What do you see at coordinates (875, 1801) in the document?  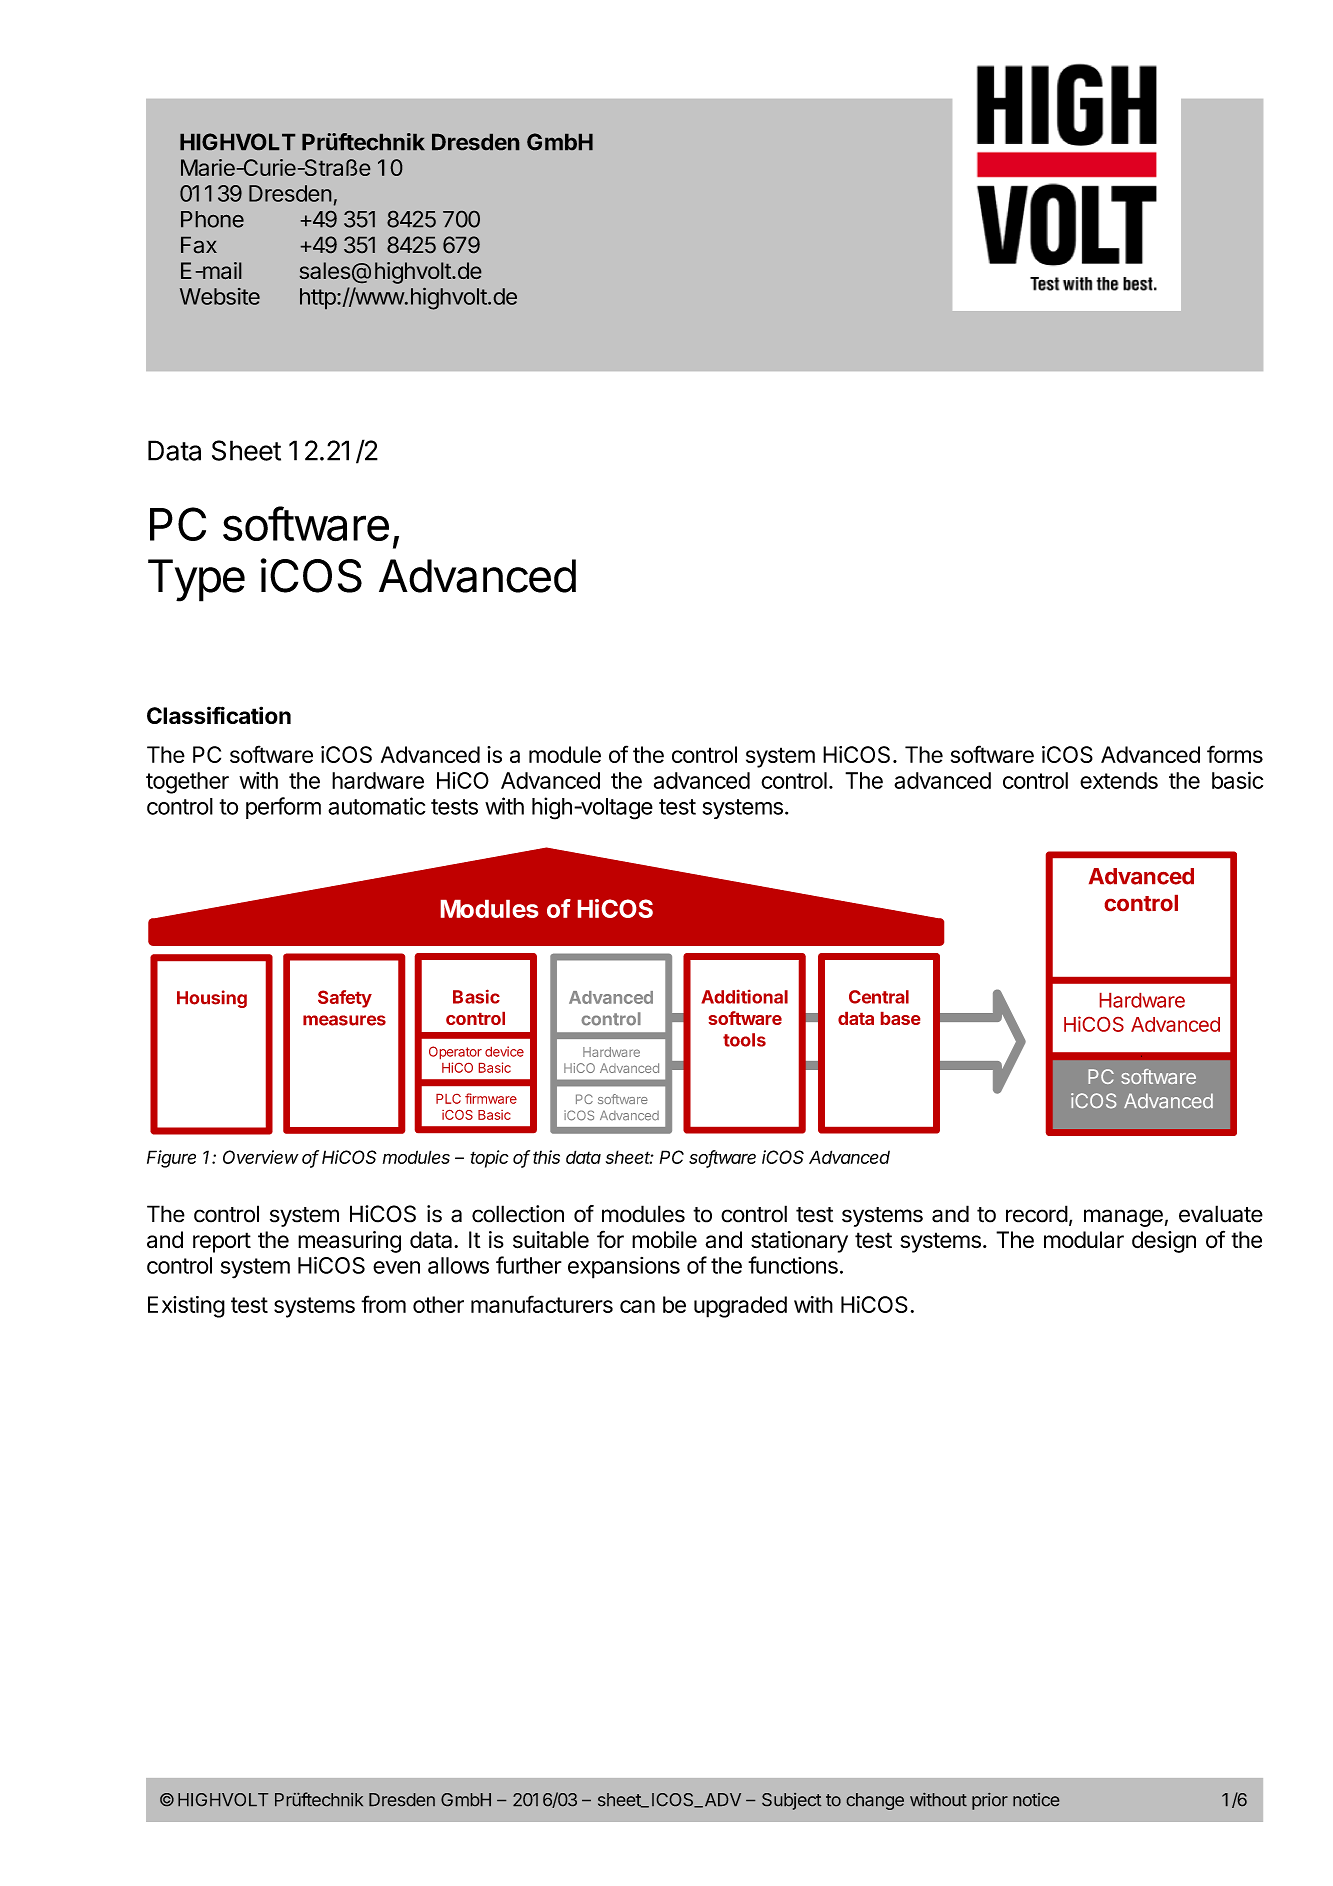 I see `change` at bounding box center [875, 1801].
